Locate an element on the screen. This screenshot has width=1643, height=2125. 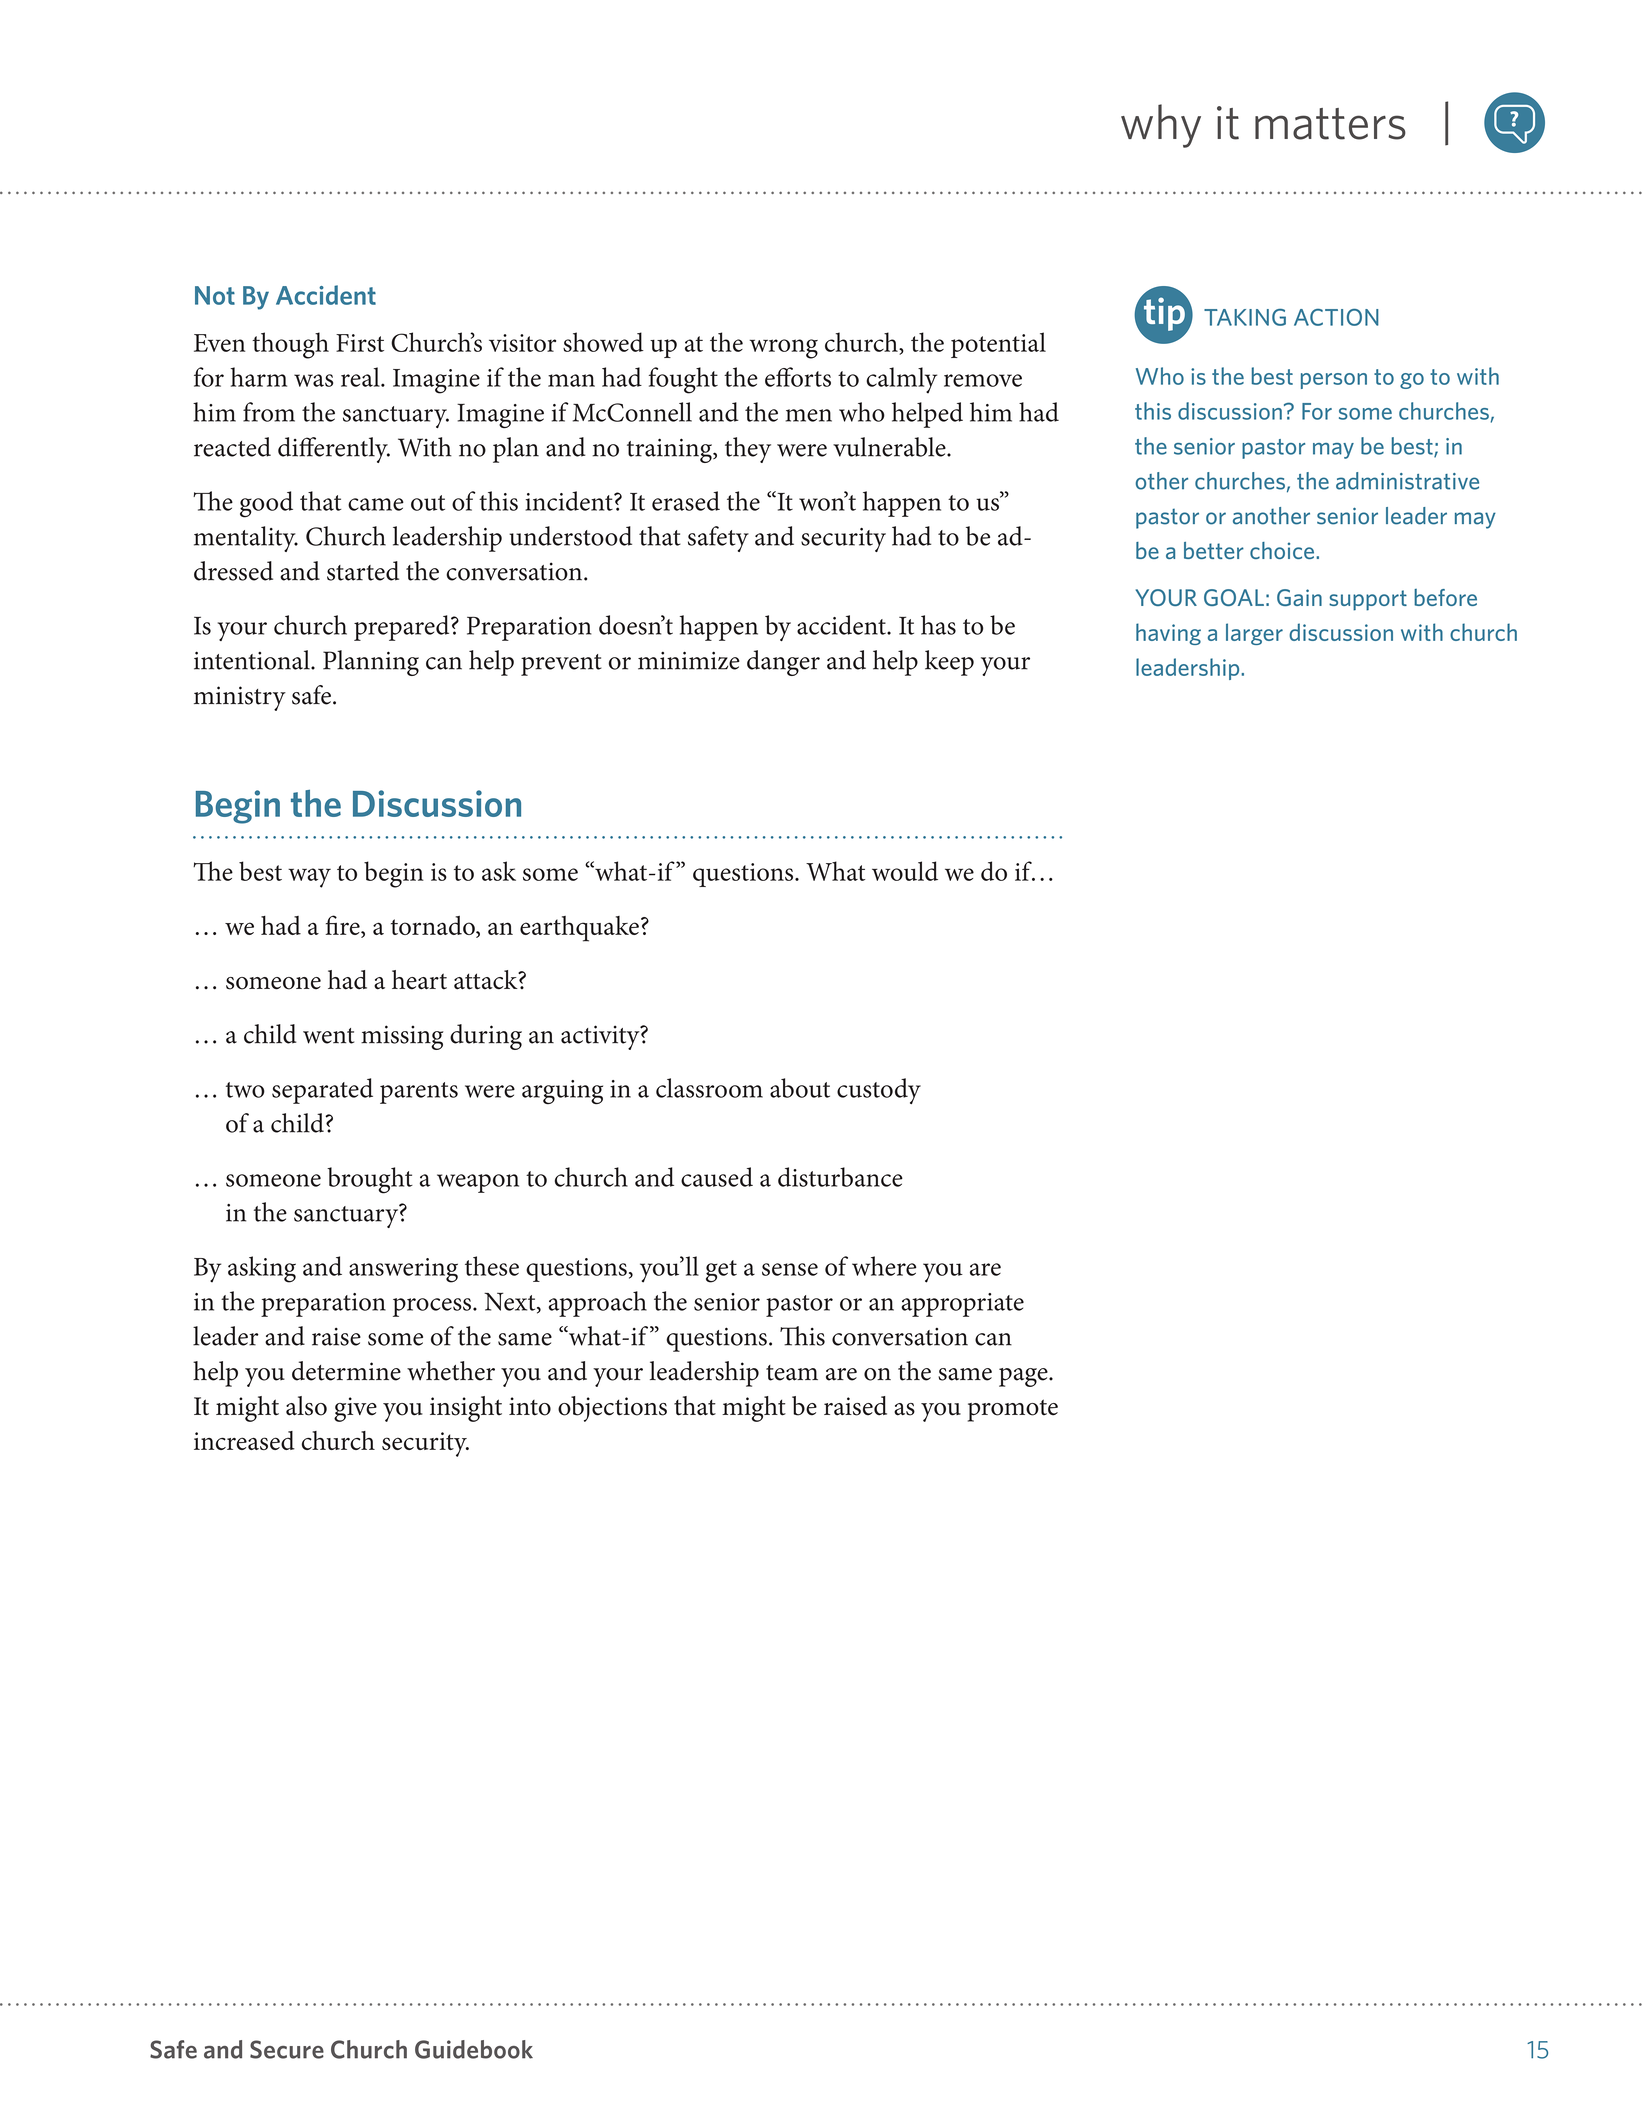
way is located at coordinates (309, 878).
